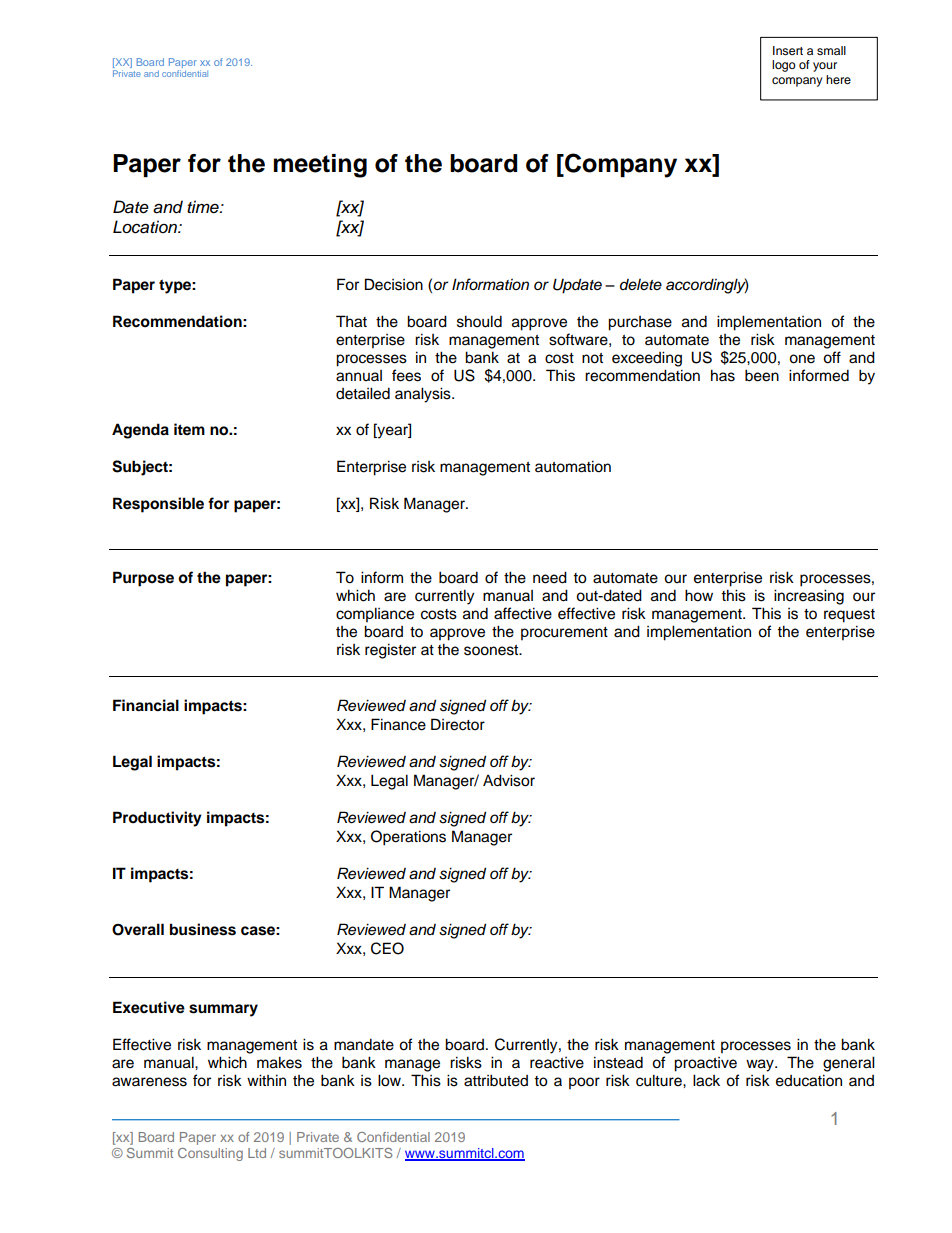  What do you see at coordinates (189, 429) in the screenshot?
I see `item` at bounding box center [189, 429].
